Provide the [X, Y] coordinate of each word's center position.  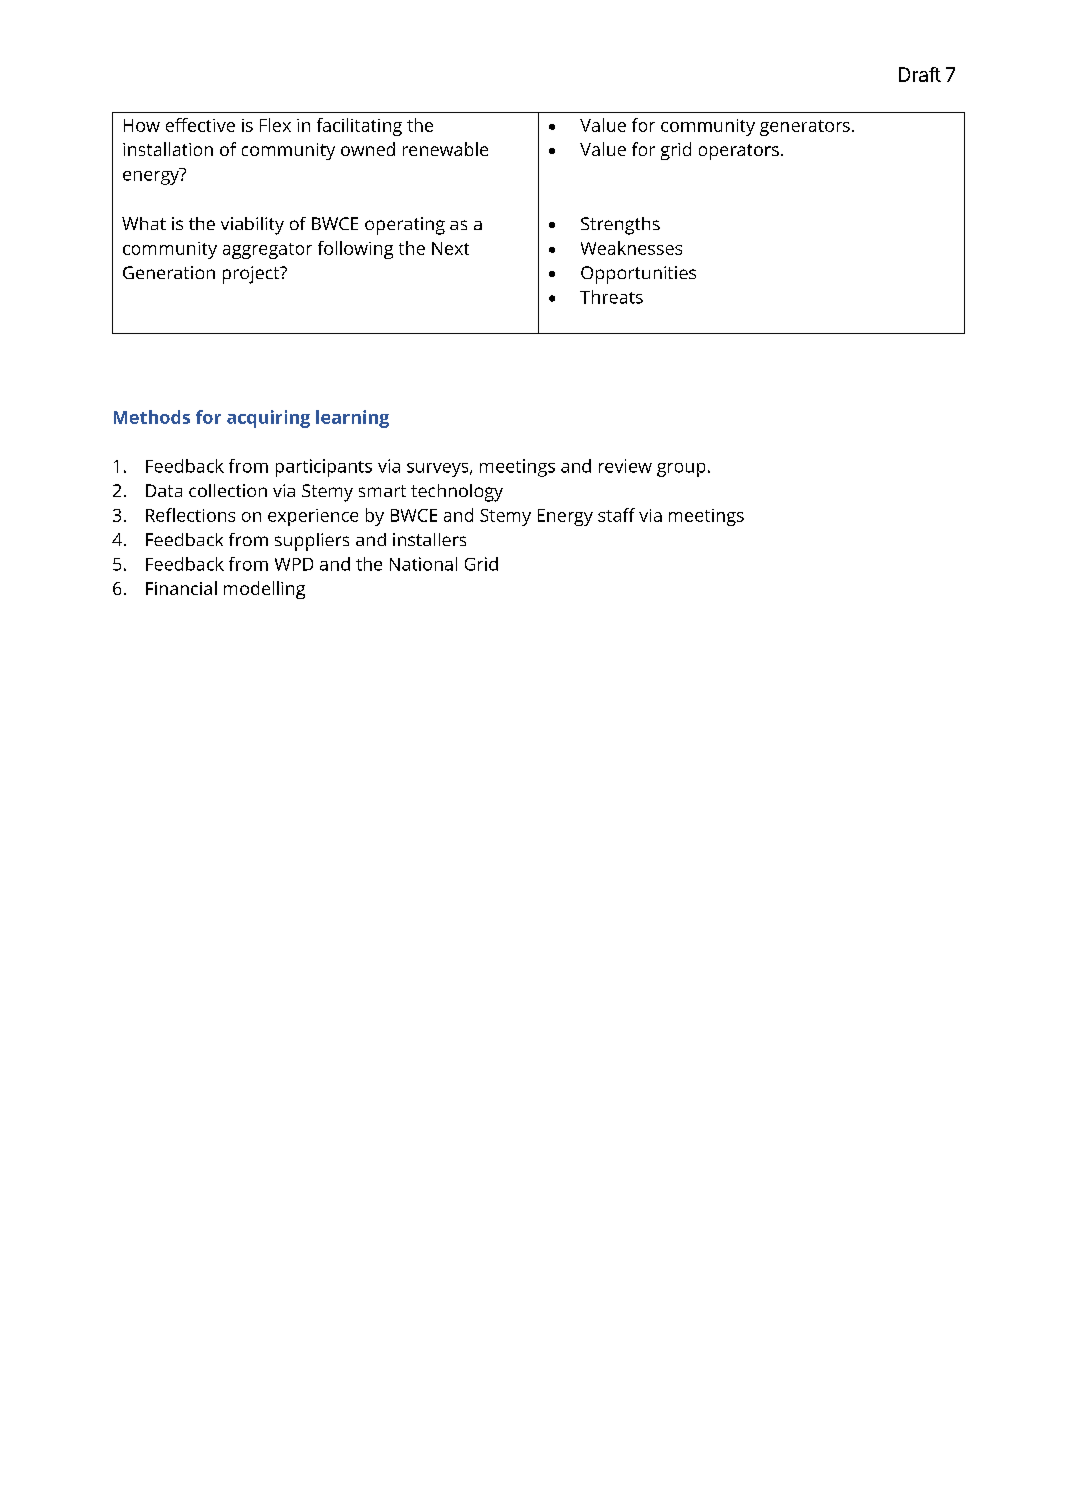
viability [252, 226]
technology [457, 493]
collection [228, 490]
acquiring [268, 419]
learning [352, 419]
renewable [445, 149]
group [681, 470]
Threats [611, 297]
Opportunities [638, 275]
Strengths [620, 226]
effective [200, 125]
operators [739, 152]
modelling [264, 590]
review [625, 466]
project [252, 275]
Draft [920, 74]
